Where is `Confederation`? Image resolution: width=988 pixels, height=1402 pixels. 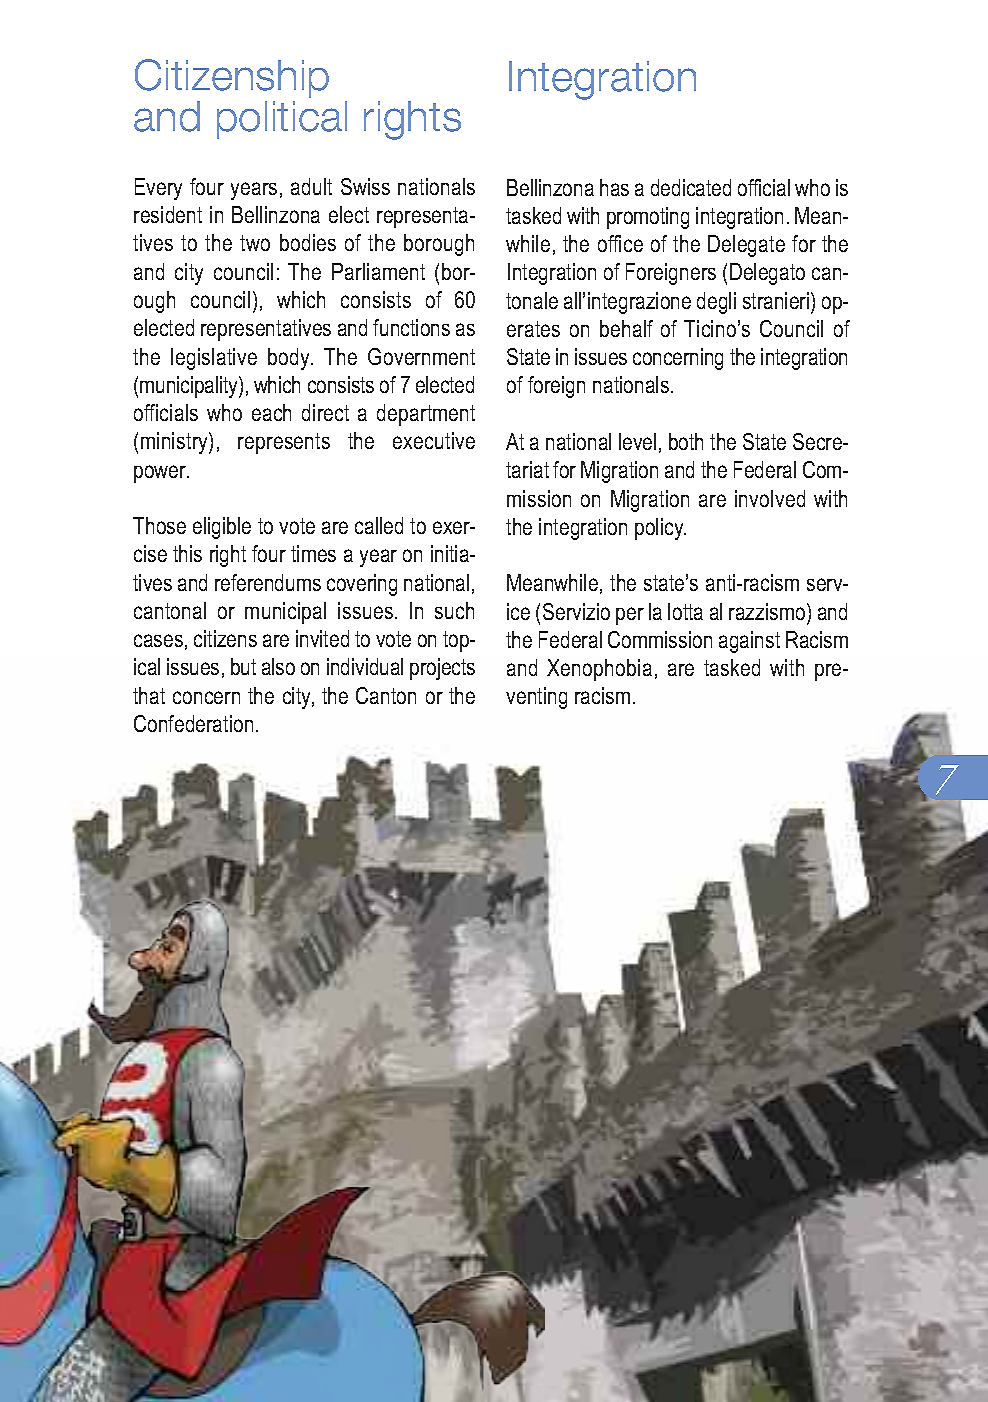
Confederation is located at coordinates (193, 723).
